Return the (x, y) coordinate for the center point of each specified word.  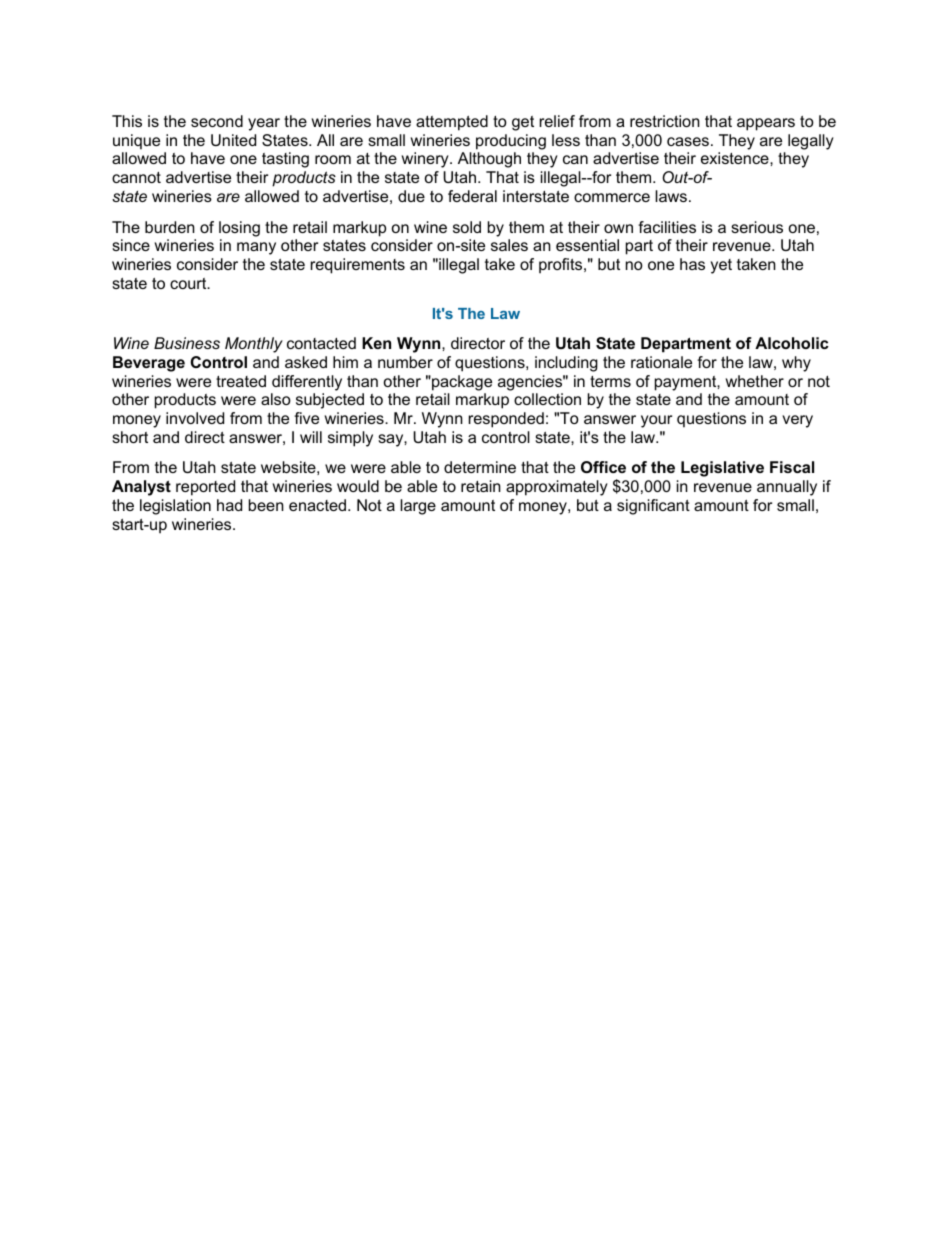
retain (481, 486)
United (233, 140)
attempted (452, 123)
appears (766, 124)
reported (205, 488)
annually (787, 488)
